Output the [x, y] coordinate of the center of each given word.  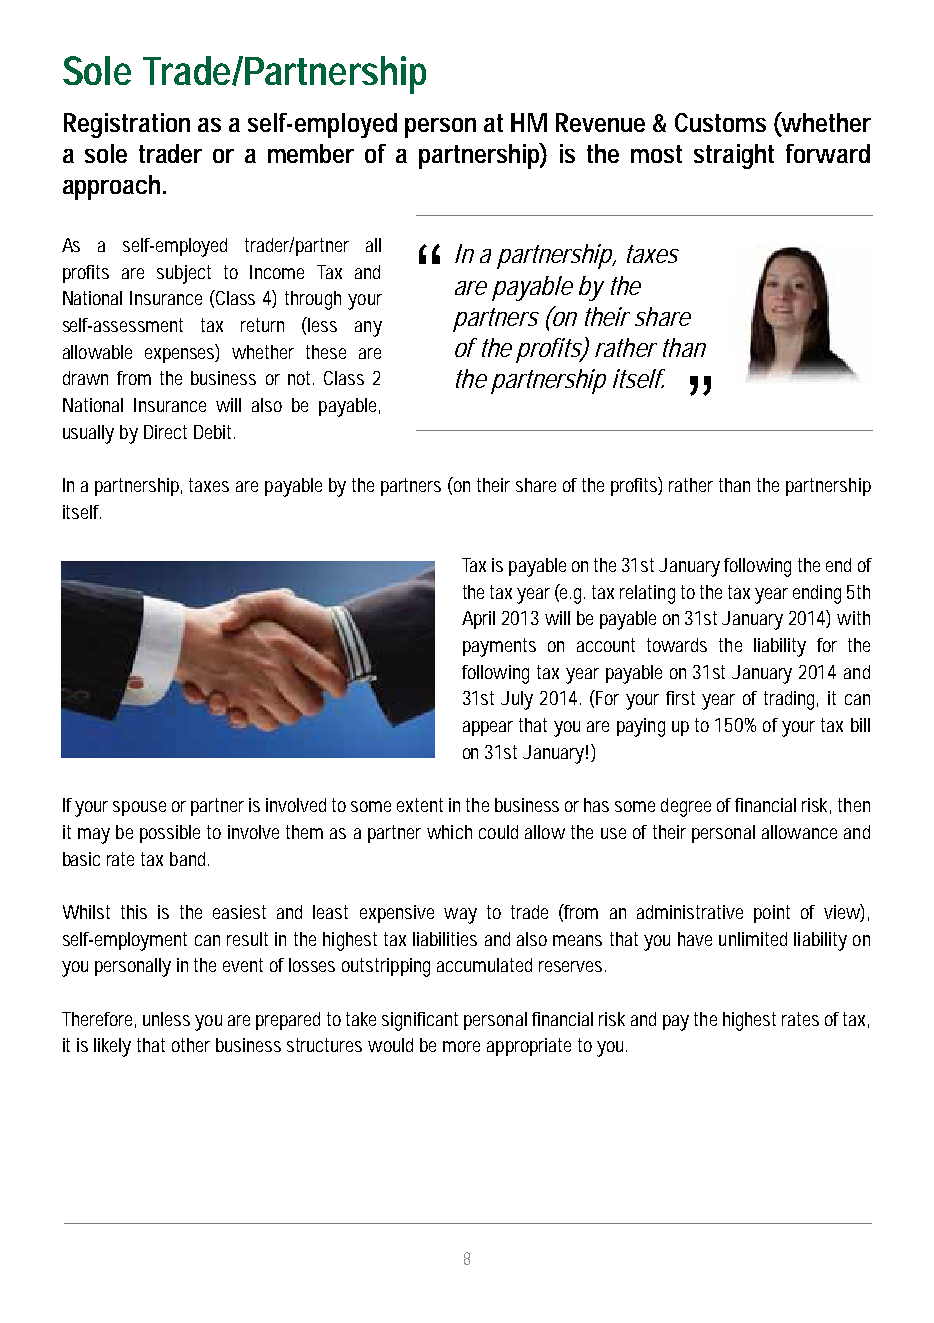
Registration [127, 125]
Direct [165, 432]
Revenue [600, 122]
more [461, 1046]
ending [817, 594]
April [478, 620]
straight [734, 156]
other [191, 1045]
